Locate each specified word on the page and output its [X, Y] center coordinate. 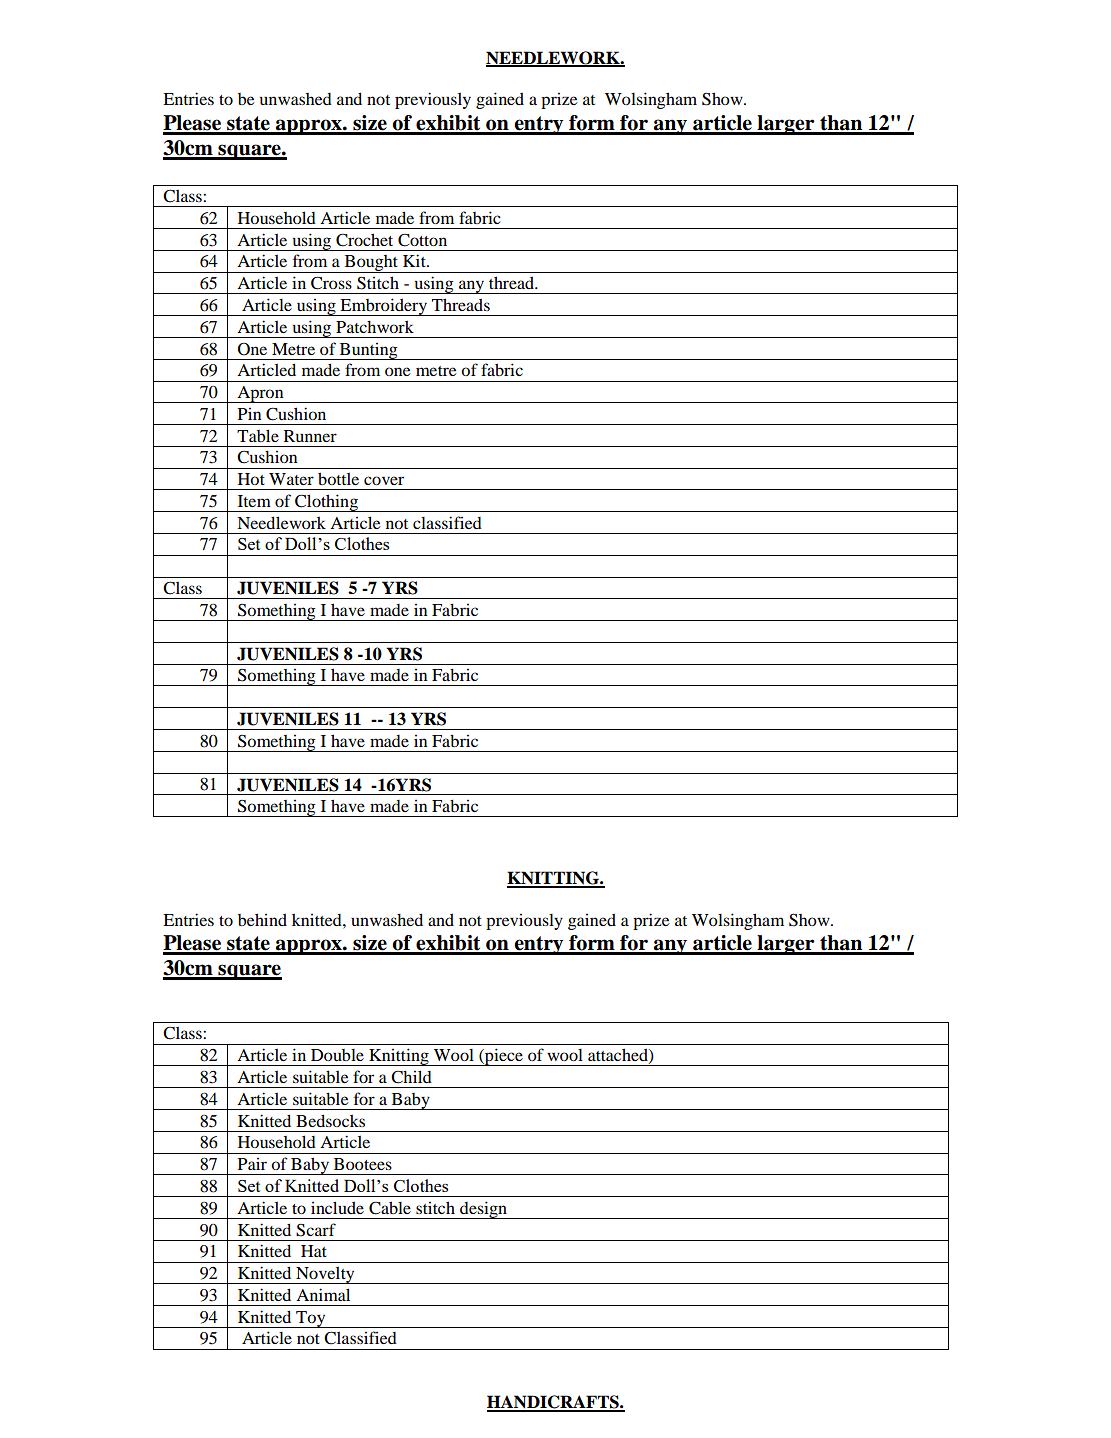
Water [291, 479]
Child [411, 1077]
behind [262, 919]
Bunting [368, 351]
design [483, 1210]
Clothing [326, 503]
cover [384, 480]
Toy [311, 1319]
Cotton [422, 240]
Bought [371, 264]
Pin [249, 414]
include [337, 1207]
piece [504, 1057]
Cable [390, 1208]
